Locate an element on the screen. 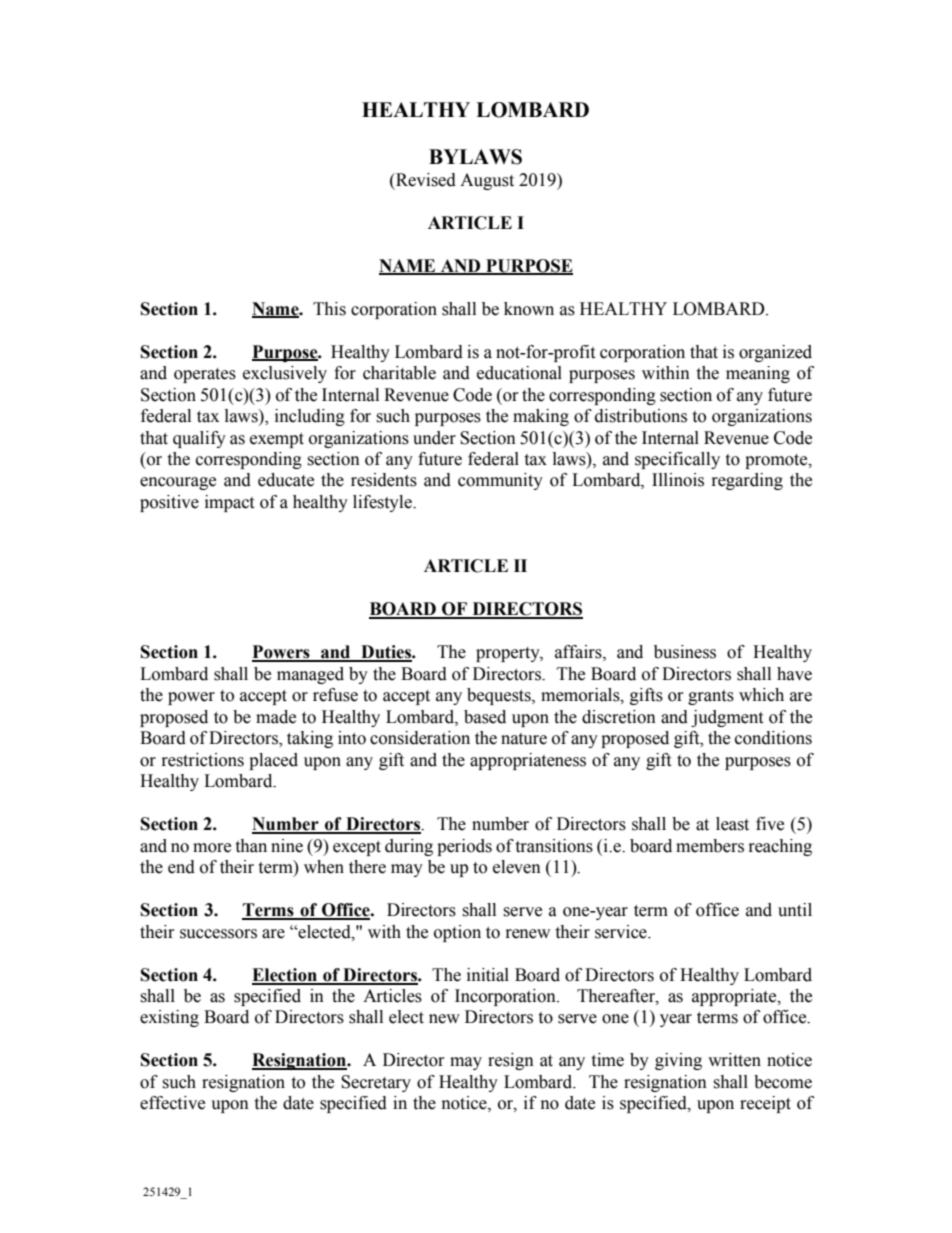 Image resolution: width=952 pixels, height=1233 pixels. written is located at coordinates (734, 1060).
